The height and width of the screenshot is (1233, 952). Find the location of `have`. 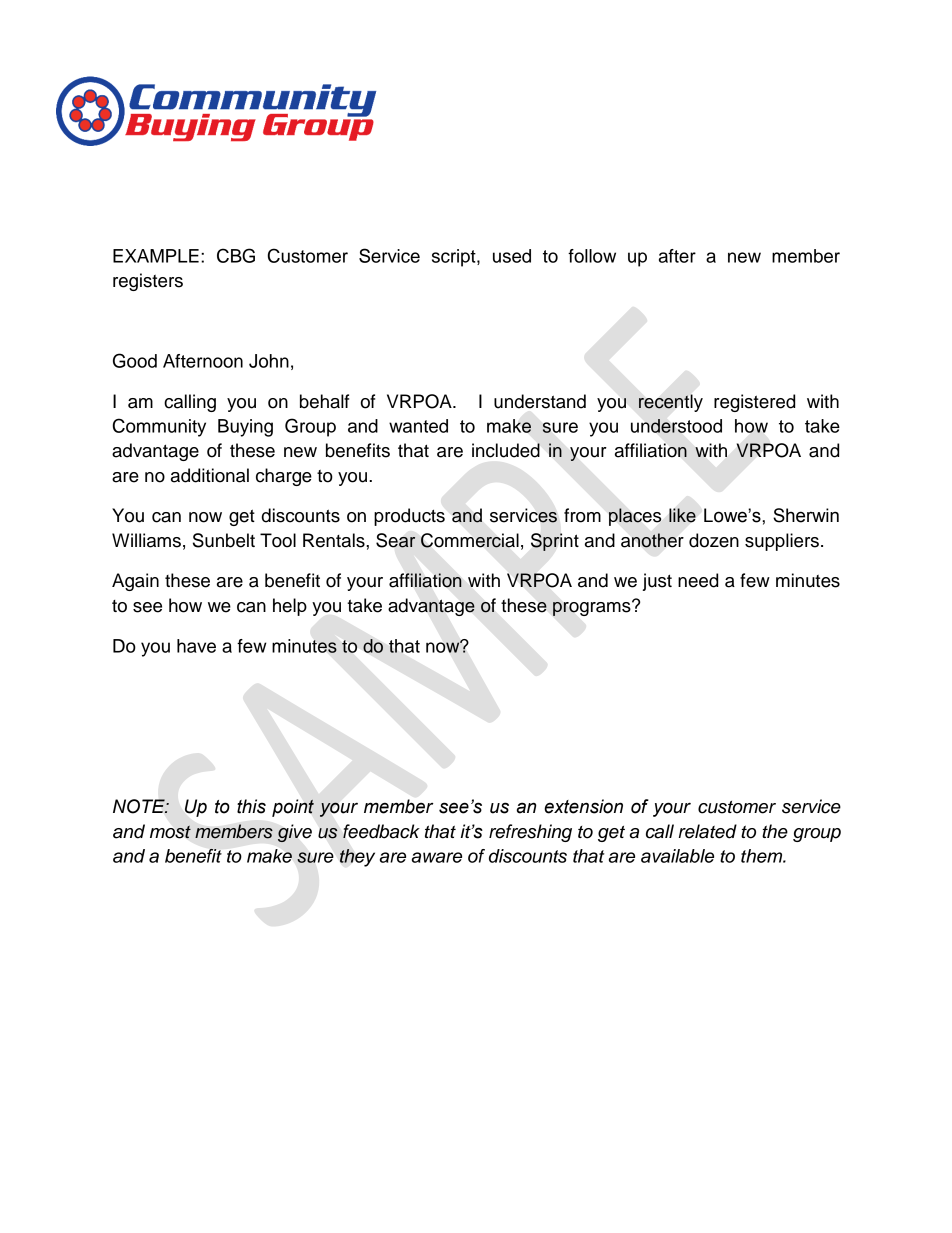

have is located at coordinates (196, 646).
